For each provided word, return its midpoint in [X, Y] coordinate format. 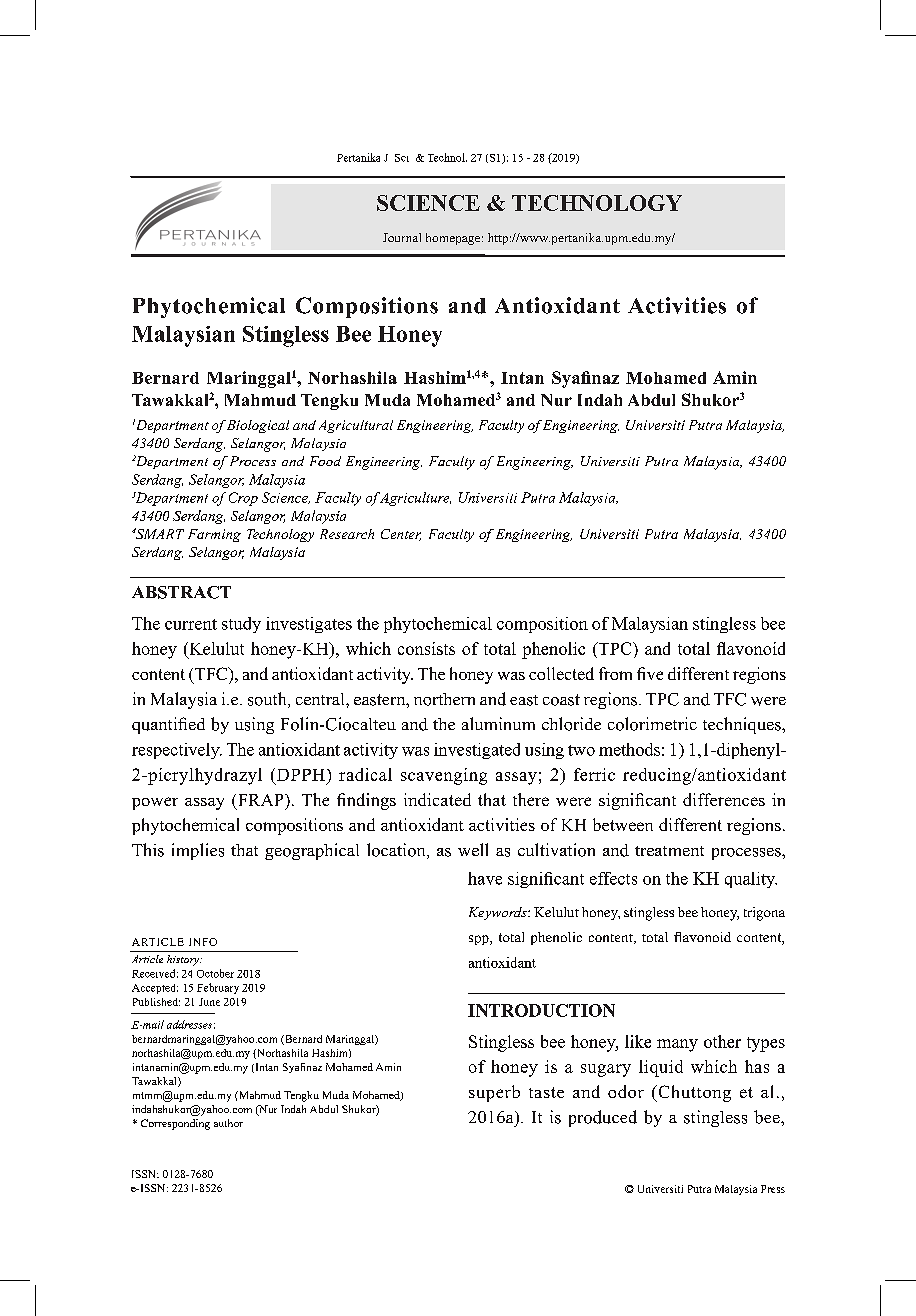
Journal [402, 237]
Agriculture [414, 499]
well [473, 849]
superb [494, 1093]
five [650, 673]
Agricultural [356, 426]
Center [401, 535]
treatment [669, 851]
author [228, 1123]
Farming [214, 535]
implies [198, 851]
